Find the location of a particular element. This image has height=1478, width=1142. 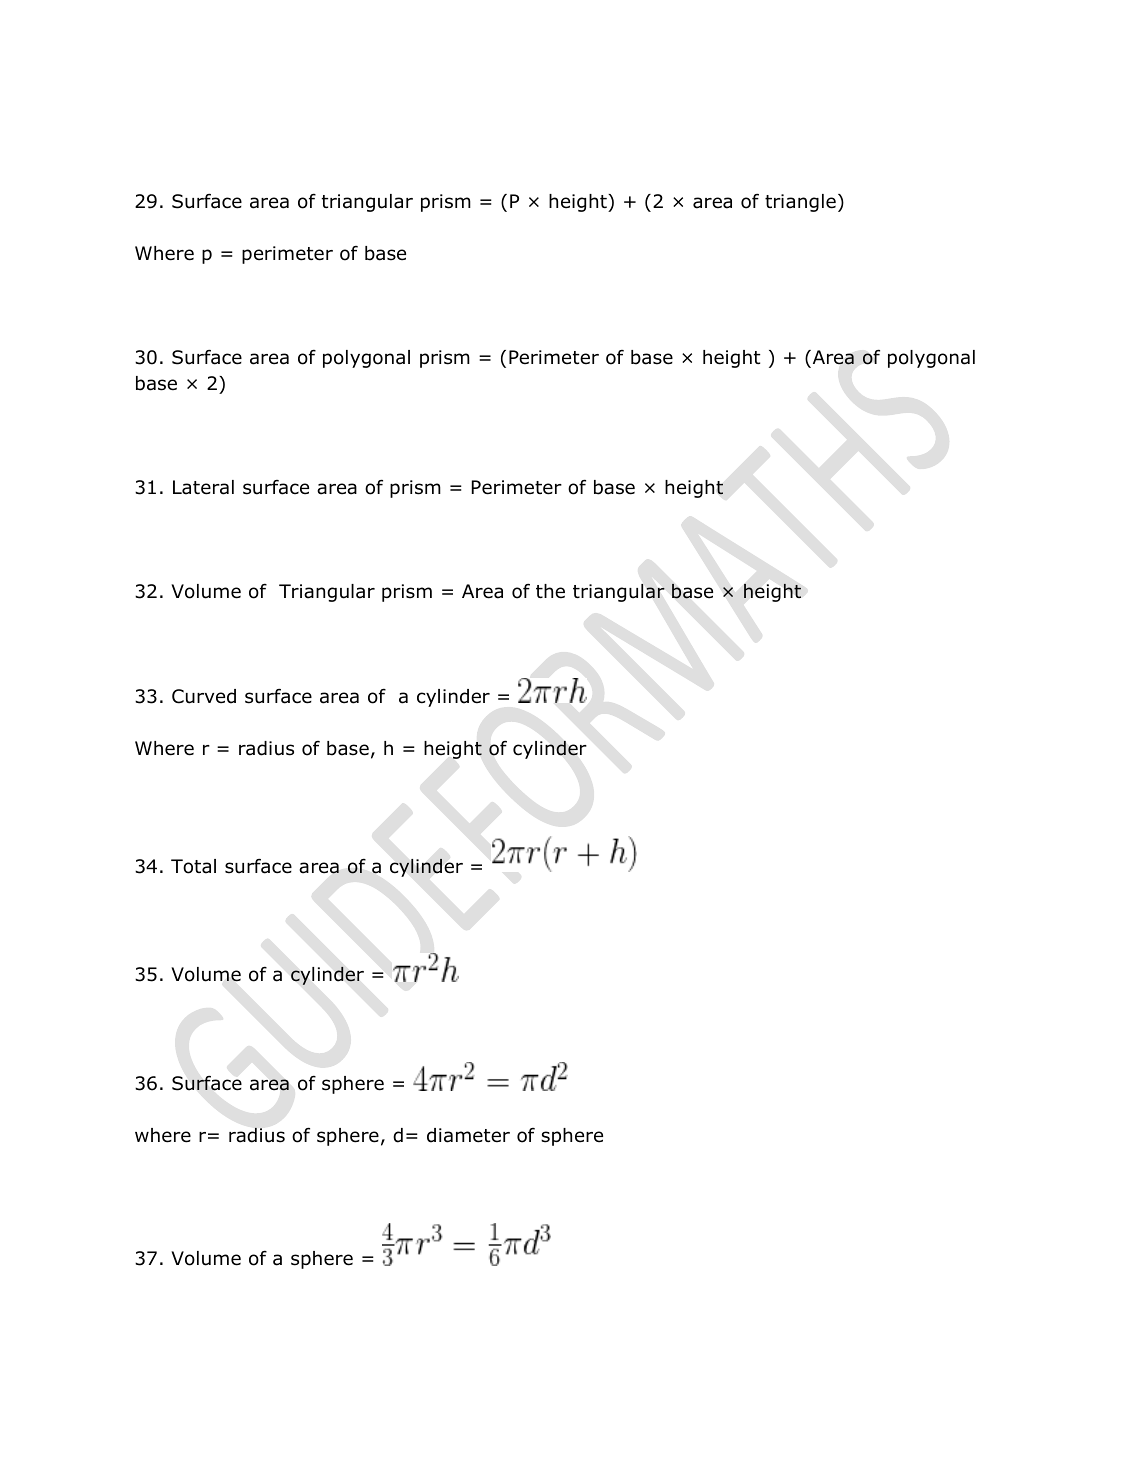

Lateral is located at coordinates (203, 487).
